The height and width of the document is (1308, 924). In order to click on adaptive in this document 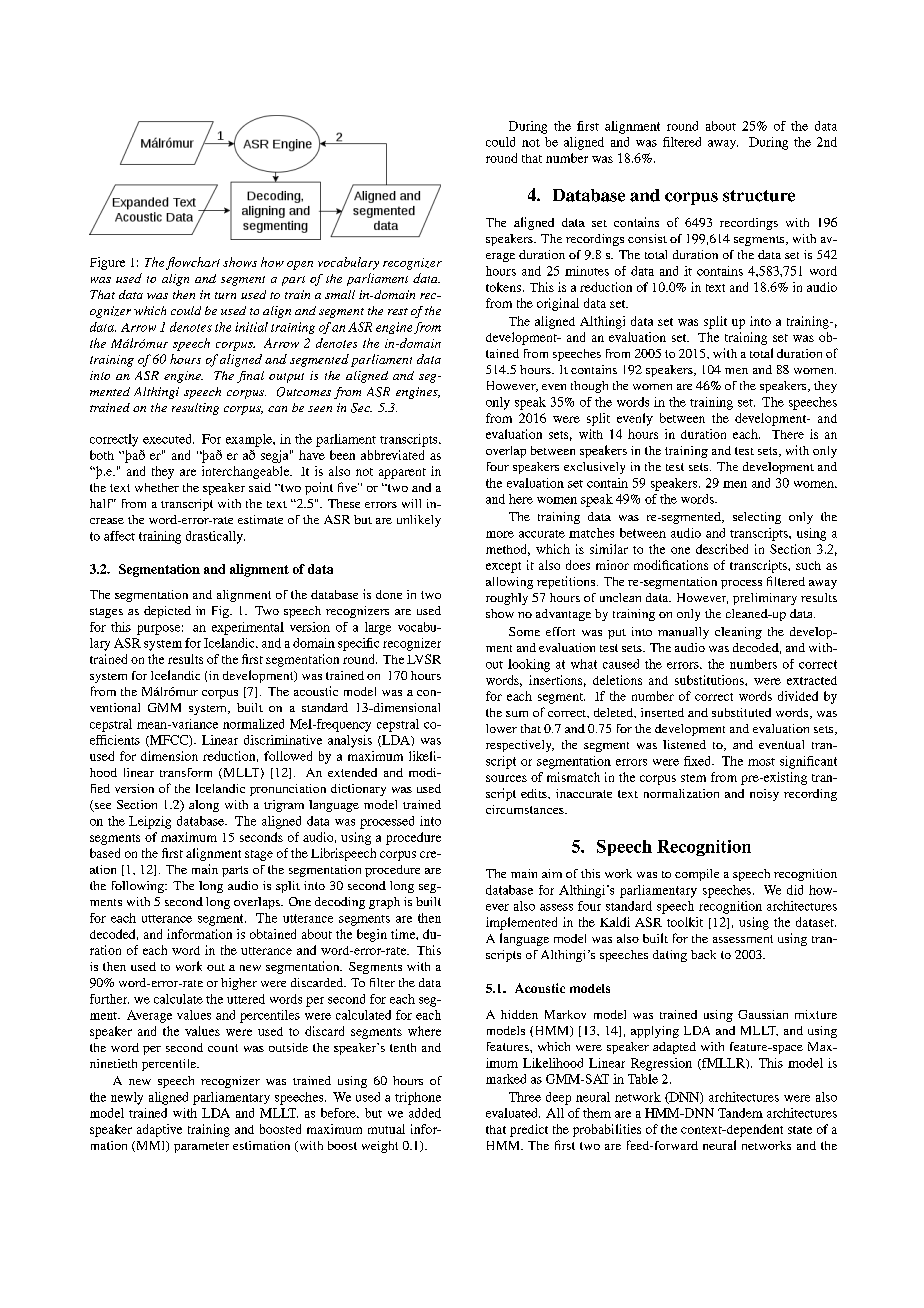, I will do `click(159, 1130)`.
